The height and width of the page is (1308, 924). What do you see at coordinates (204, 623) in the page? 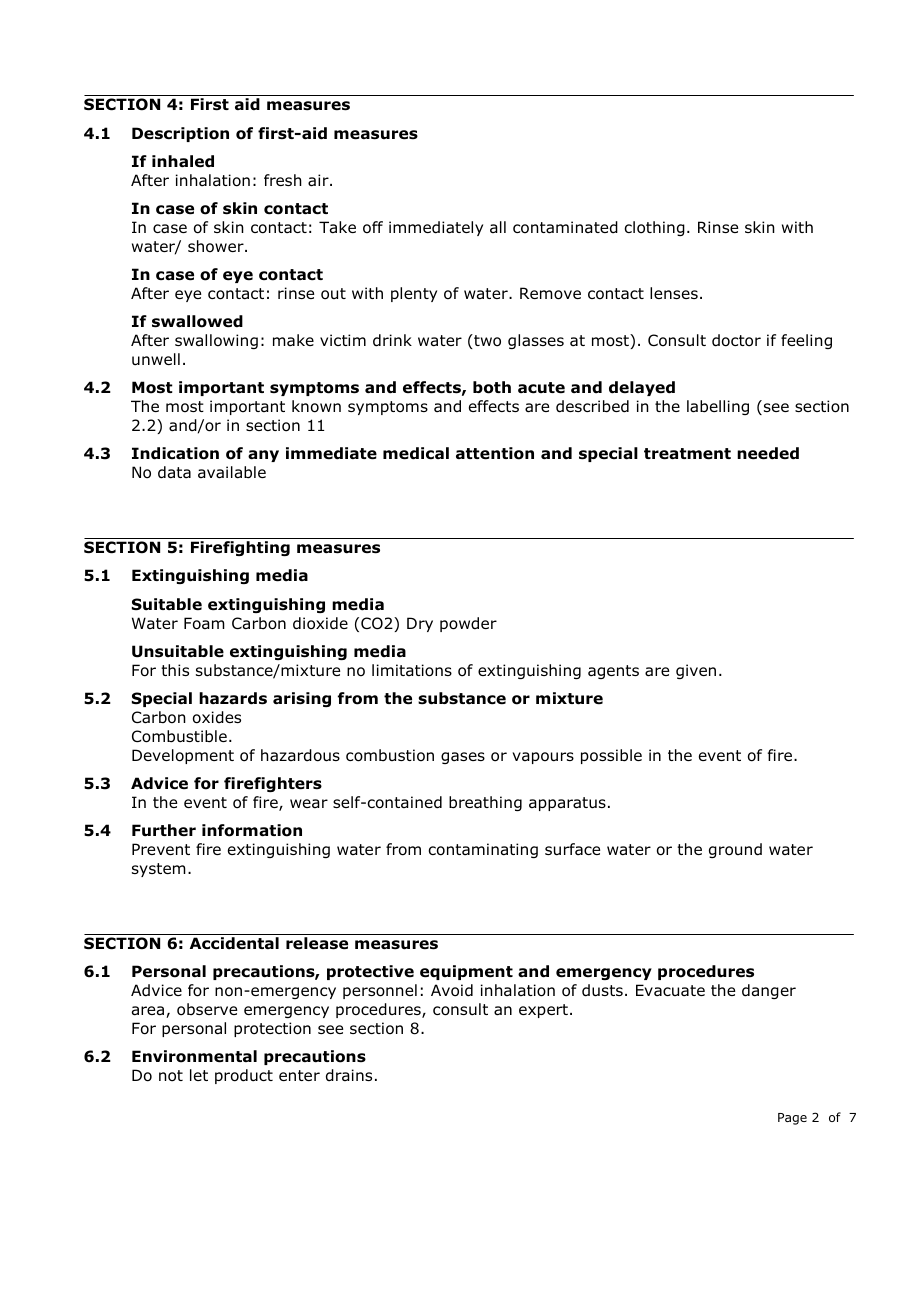
I see `Foam` at bounding box center [204, 623].
